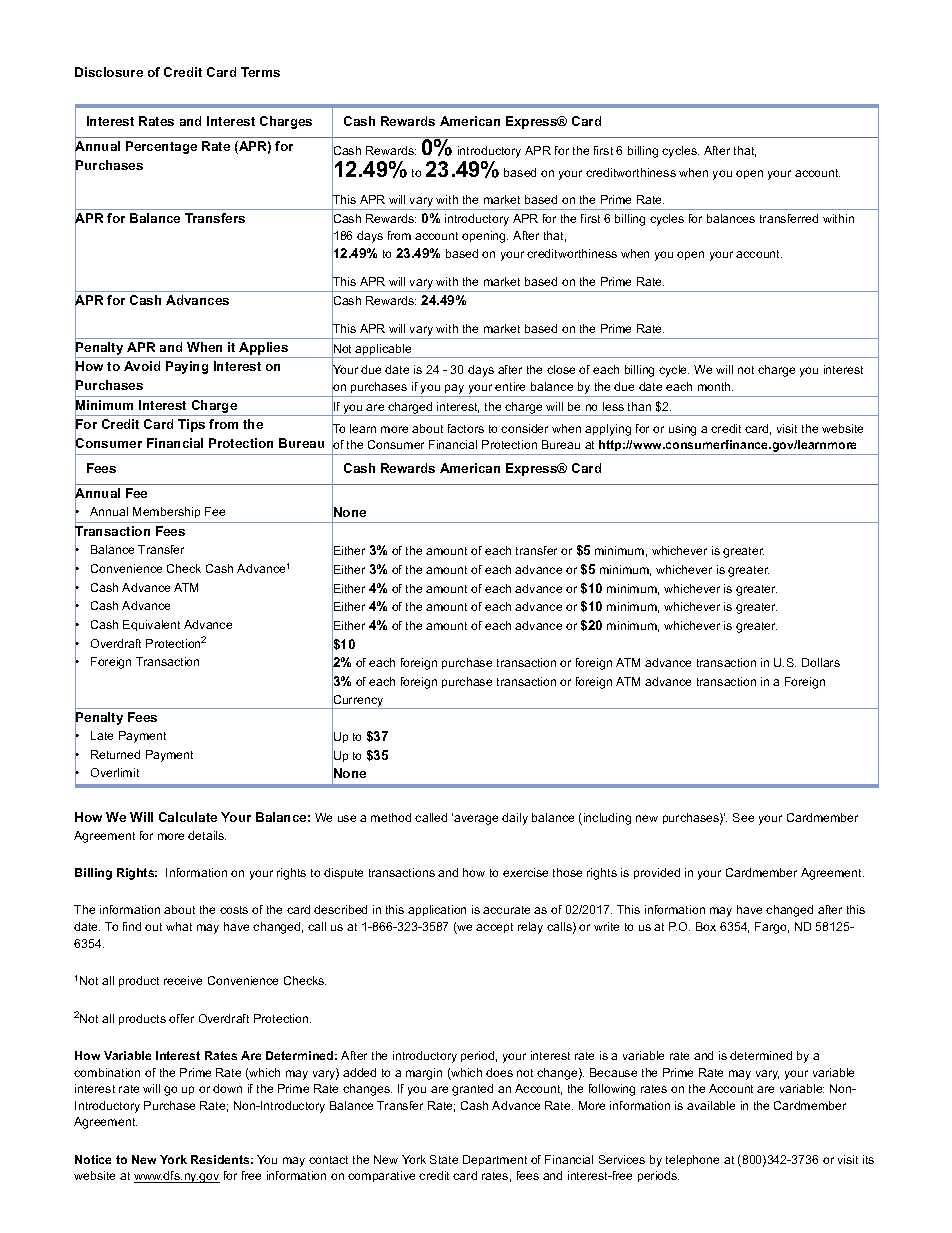 The height and width of the document is (1233, 952). What do you see at coordinates (358, 700) in the document?
I see `Currency` at bounding box center [358, 700].
